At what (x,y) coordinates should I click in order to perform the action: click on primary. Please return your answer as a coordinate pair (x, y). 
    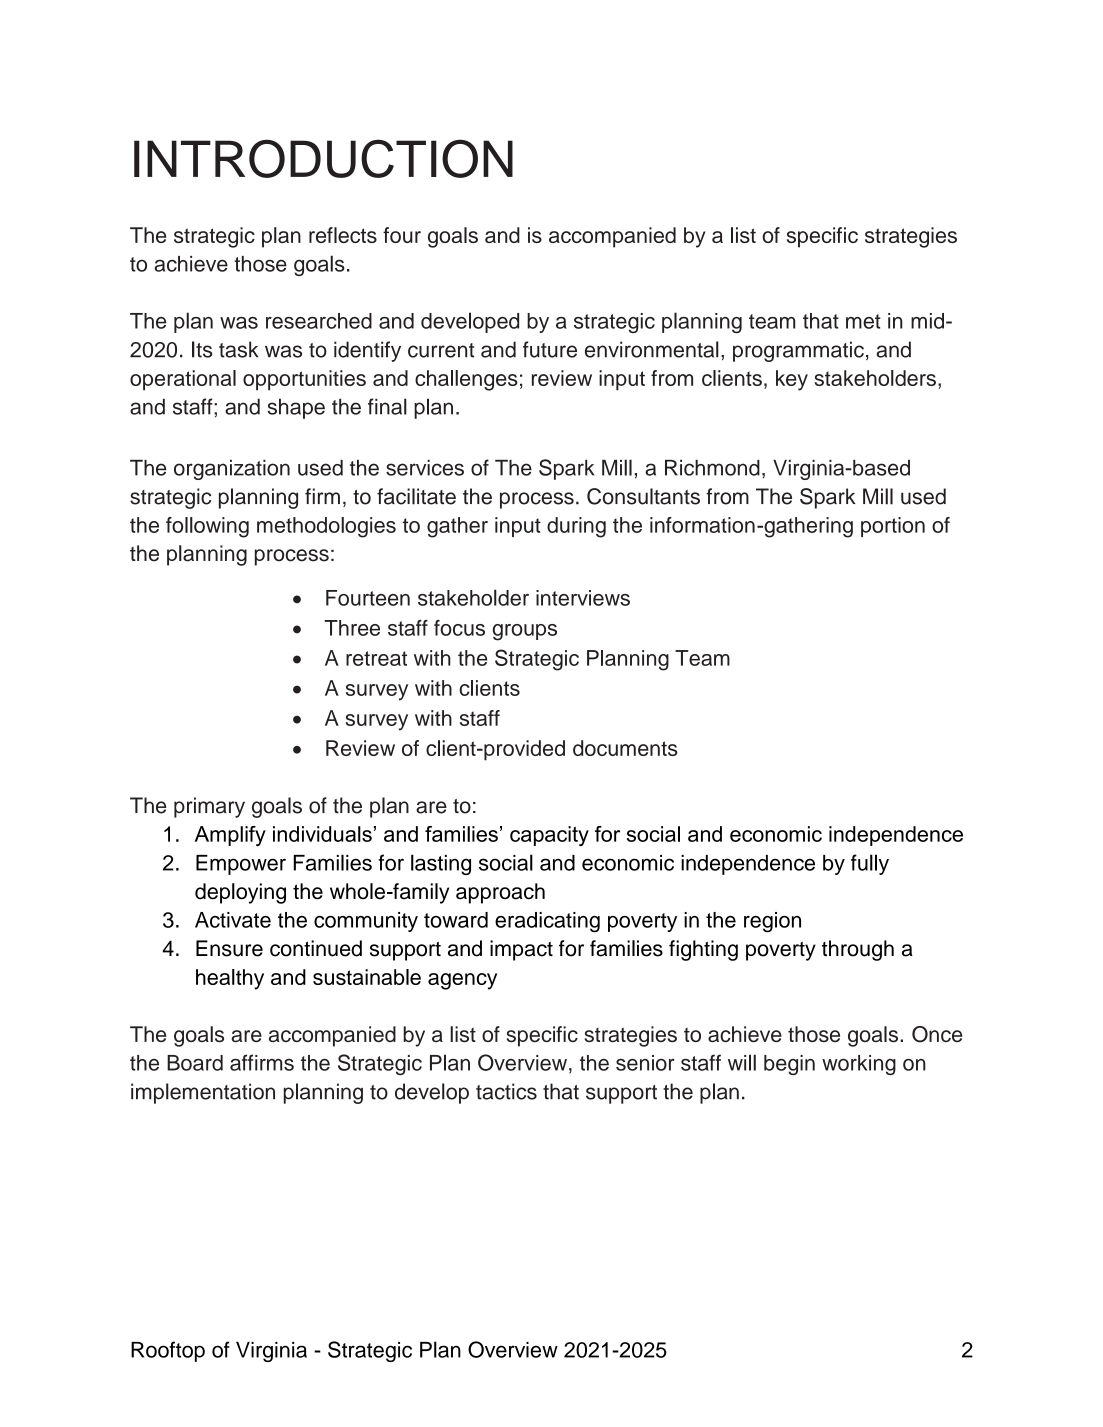
    Looking at the image, I should click on (209, 807).
